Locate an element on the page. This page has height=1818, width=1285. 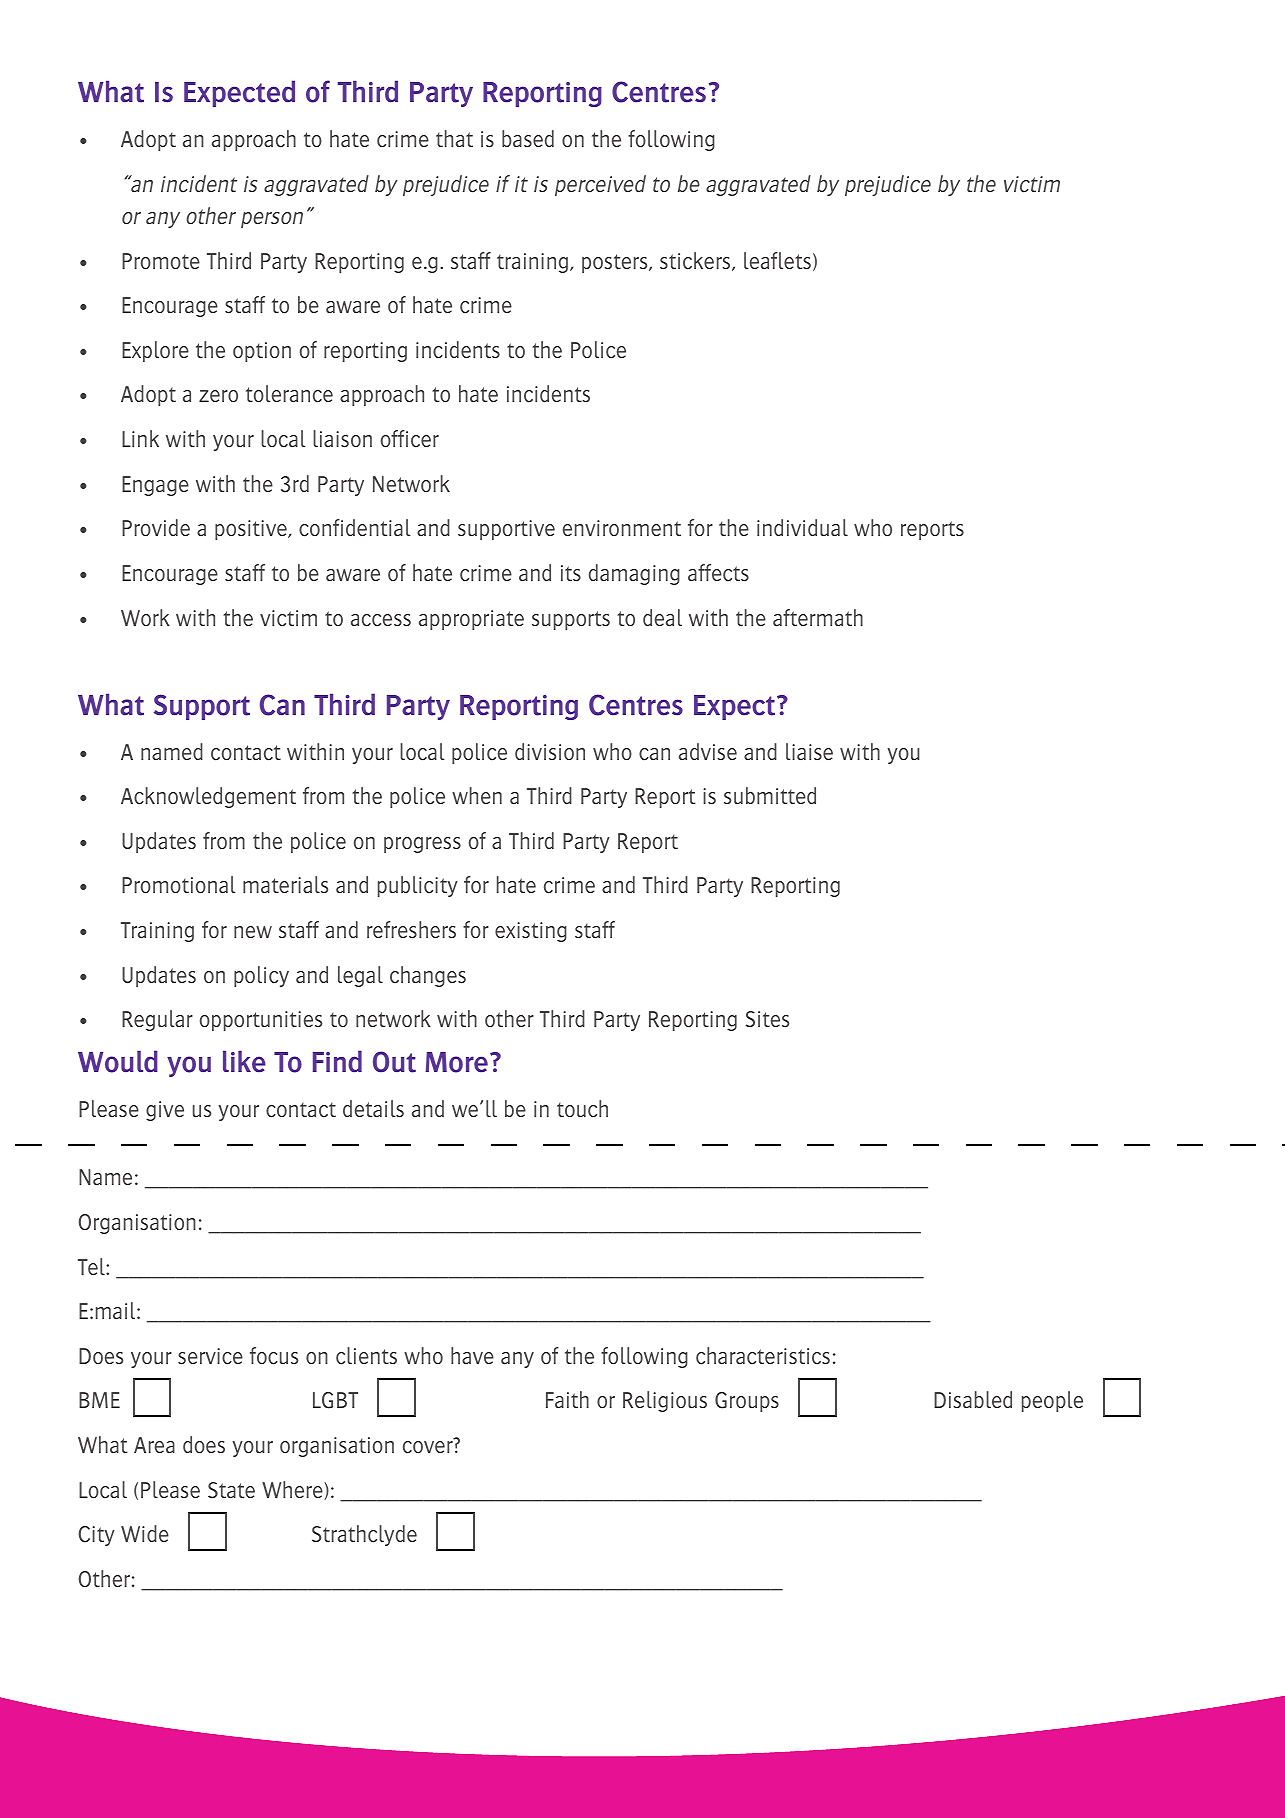
stickers is located at coordinates (696, 261).
